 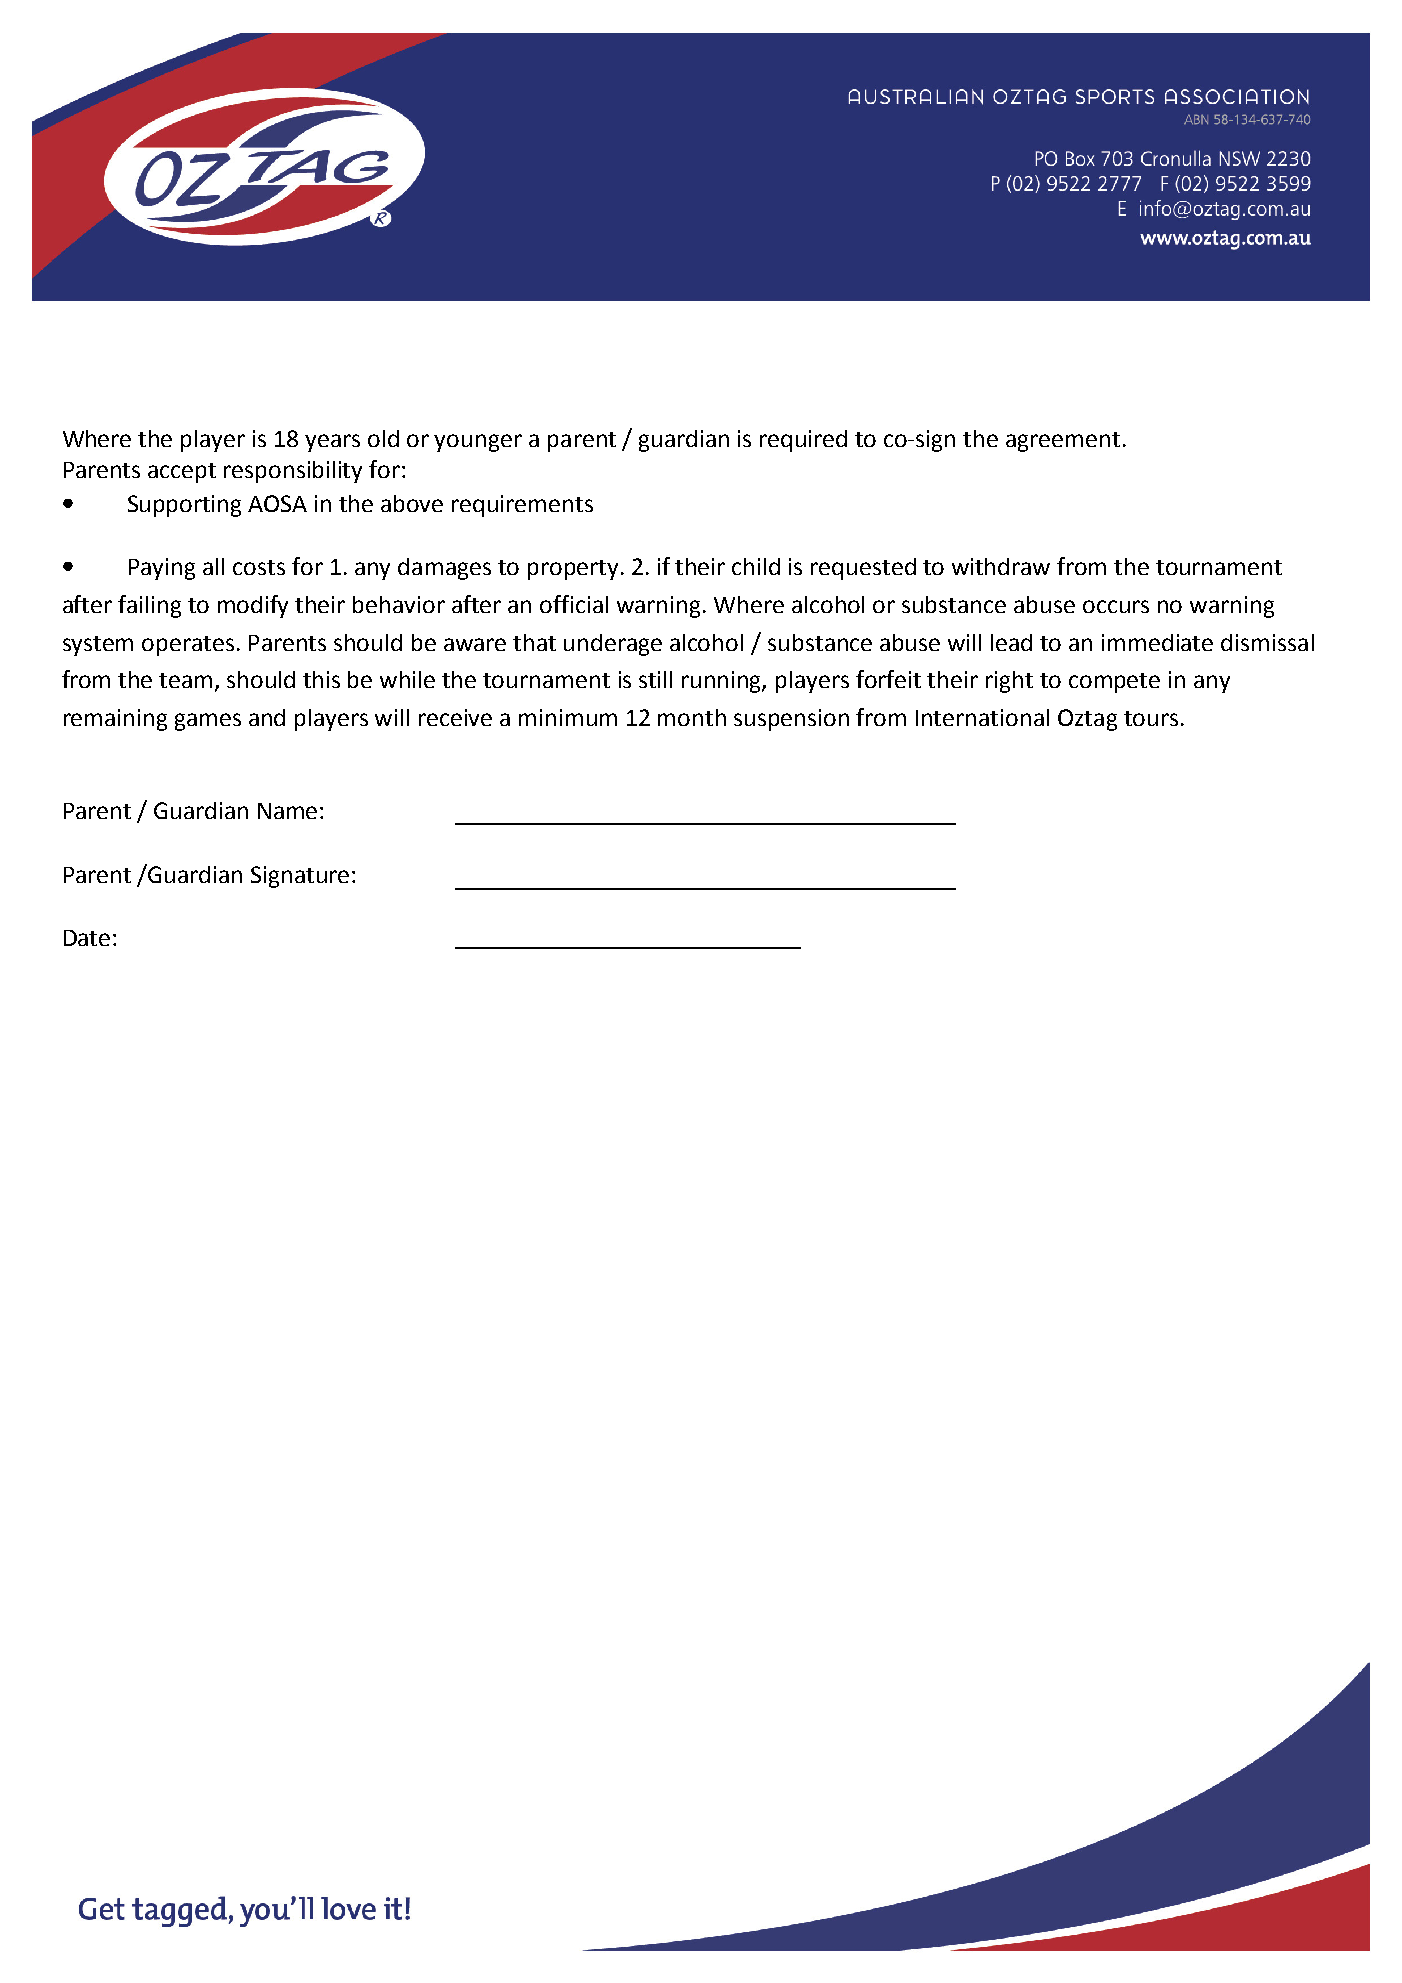 What do you see at coordinates (655, 679) in the image?
I see `still` at bounding box center [655, 679].
